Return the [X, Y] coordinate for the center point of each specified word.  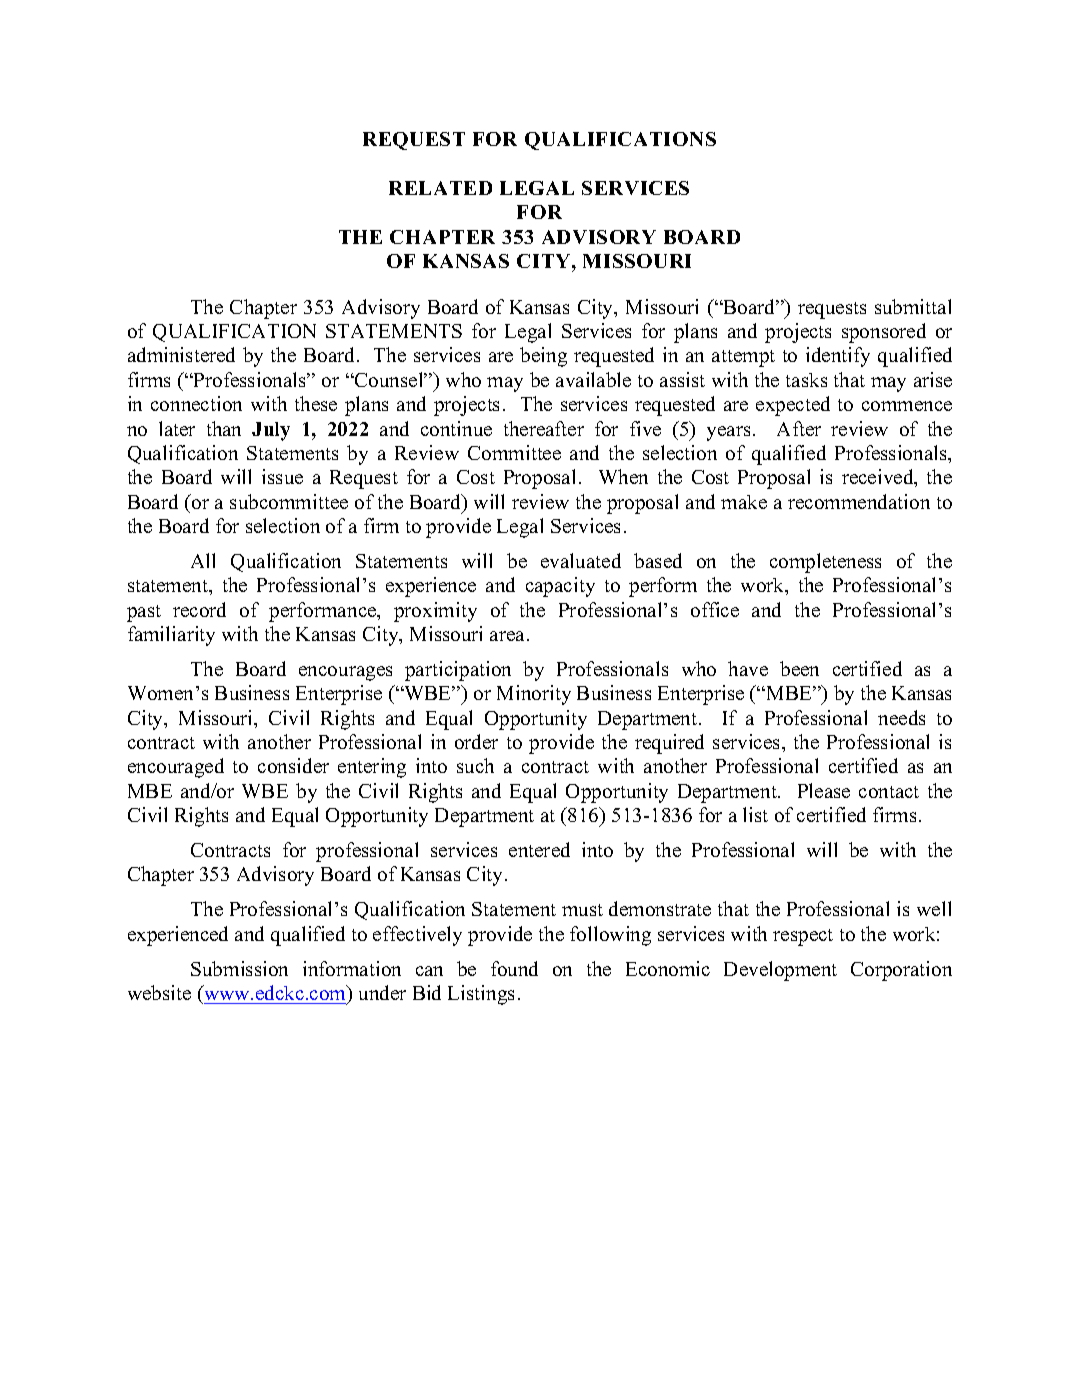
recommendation [859, 501]
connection [196, 403]
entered [539, 849]
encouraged [176, 768]
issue [282, 476]
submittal [913, 306]
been [799, 668]
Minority [534, 695]
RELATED [440, 188]
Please [824, 790]
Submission [239, 968]
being [543, 357]
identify [838, 357]
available [593, 379]
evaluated [581, 560]
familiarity [171, 636]
